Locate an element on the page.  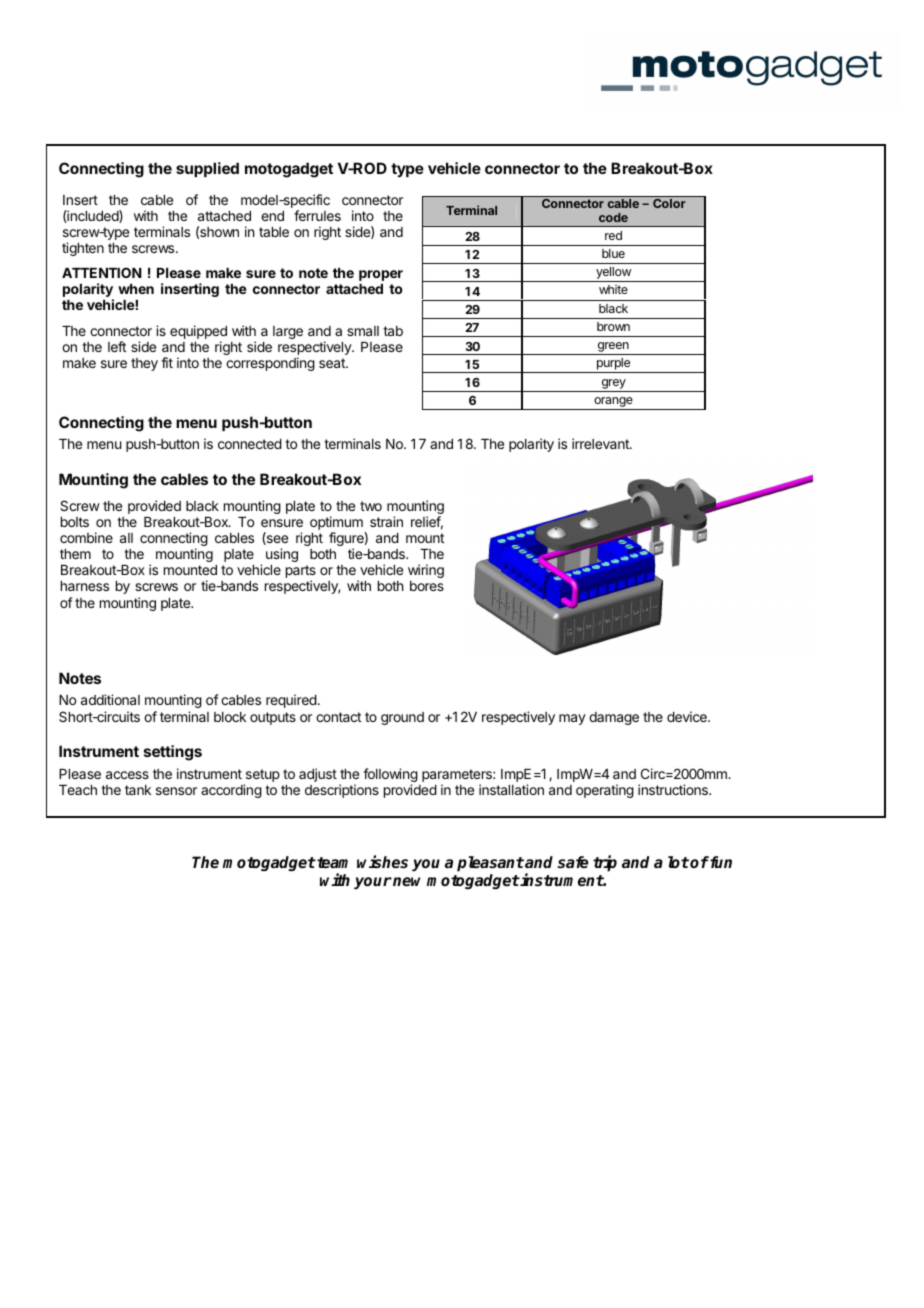
grey is located at coordinates (614, 384).
